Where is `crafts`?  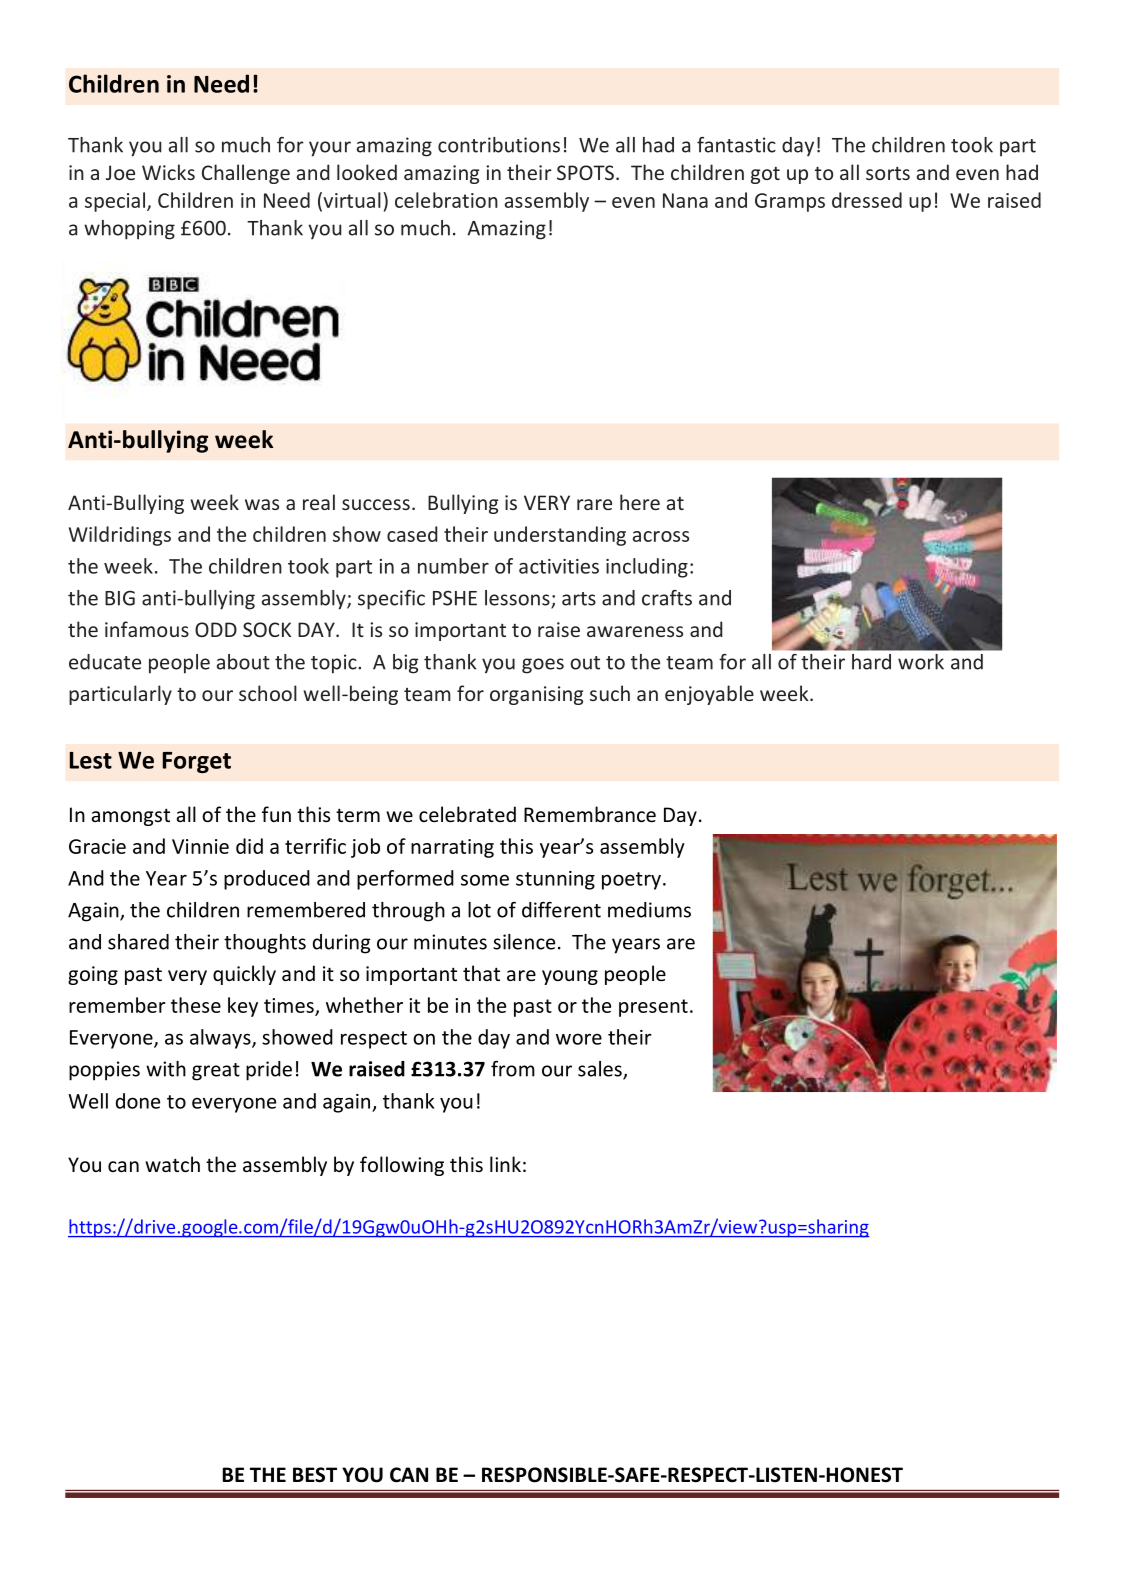
crafts is located at coordinates (667, 598).
